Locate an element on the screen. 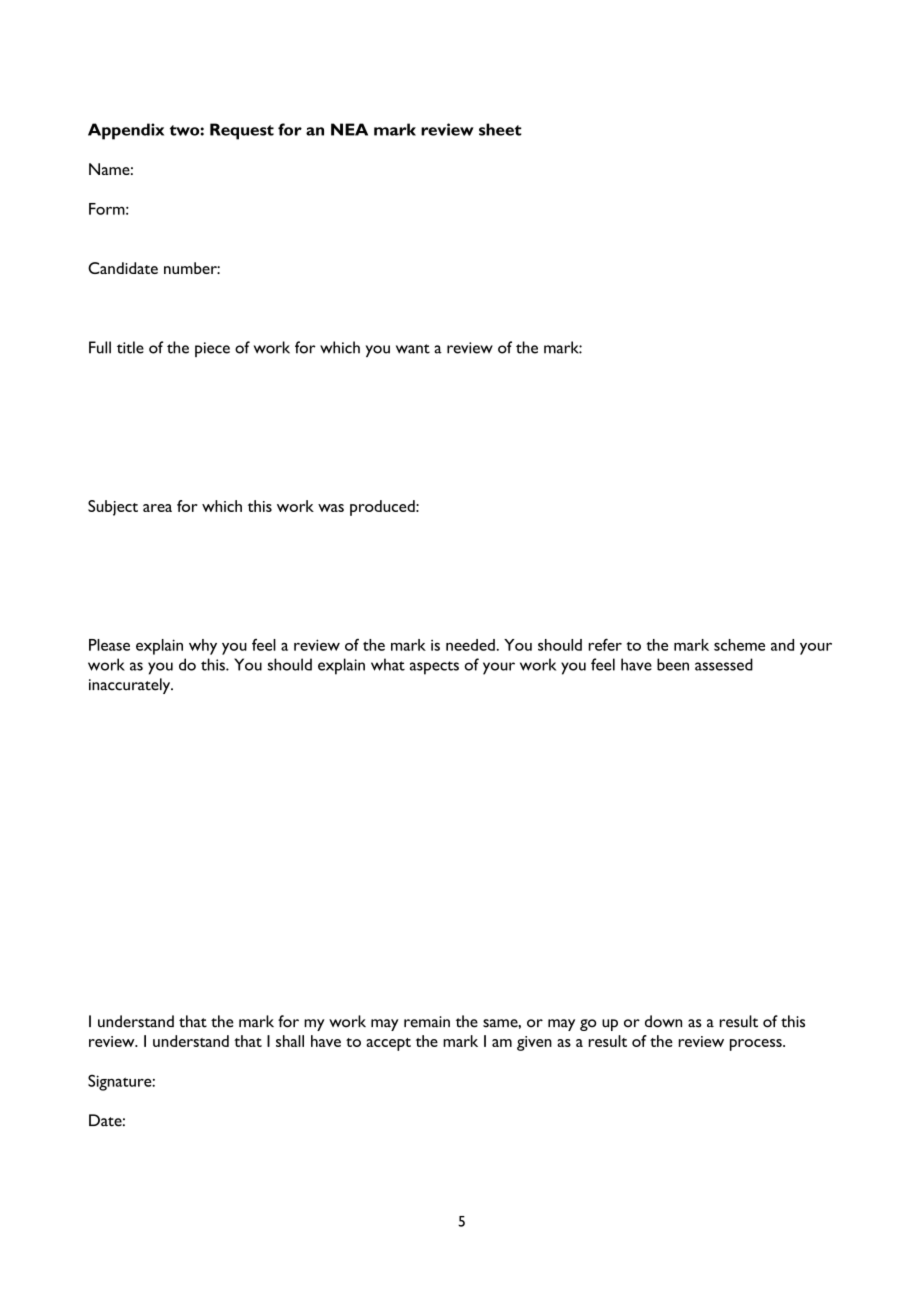  Appendix is located at coordinates (126, 131).
